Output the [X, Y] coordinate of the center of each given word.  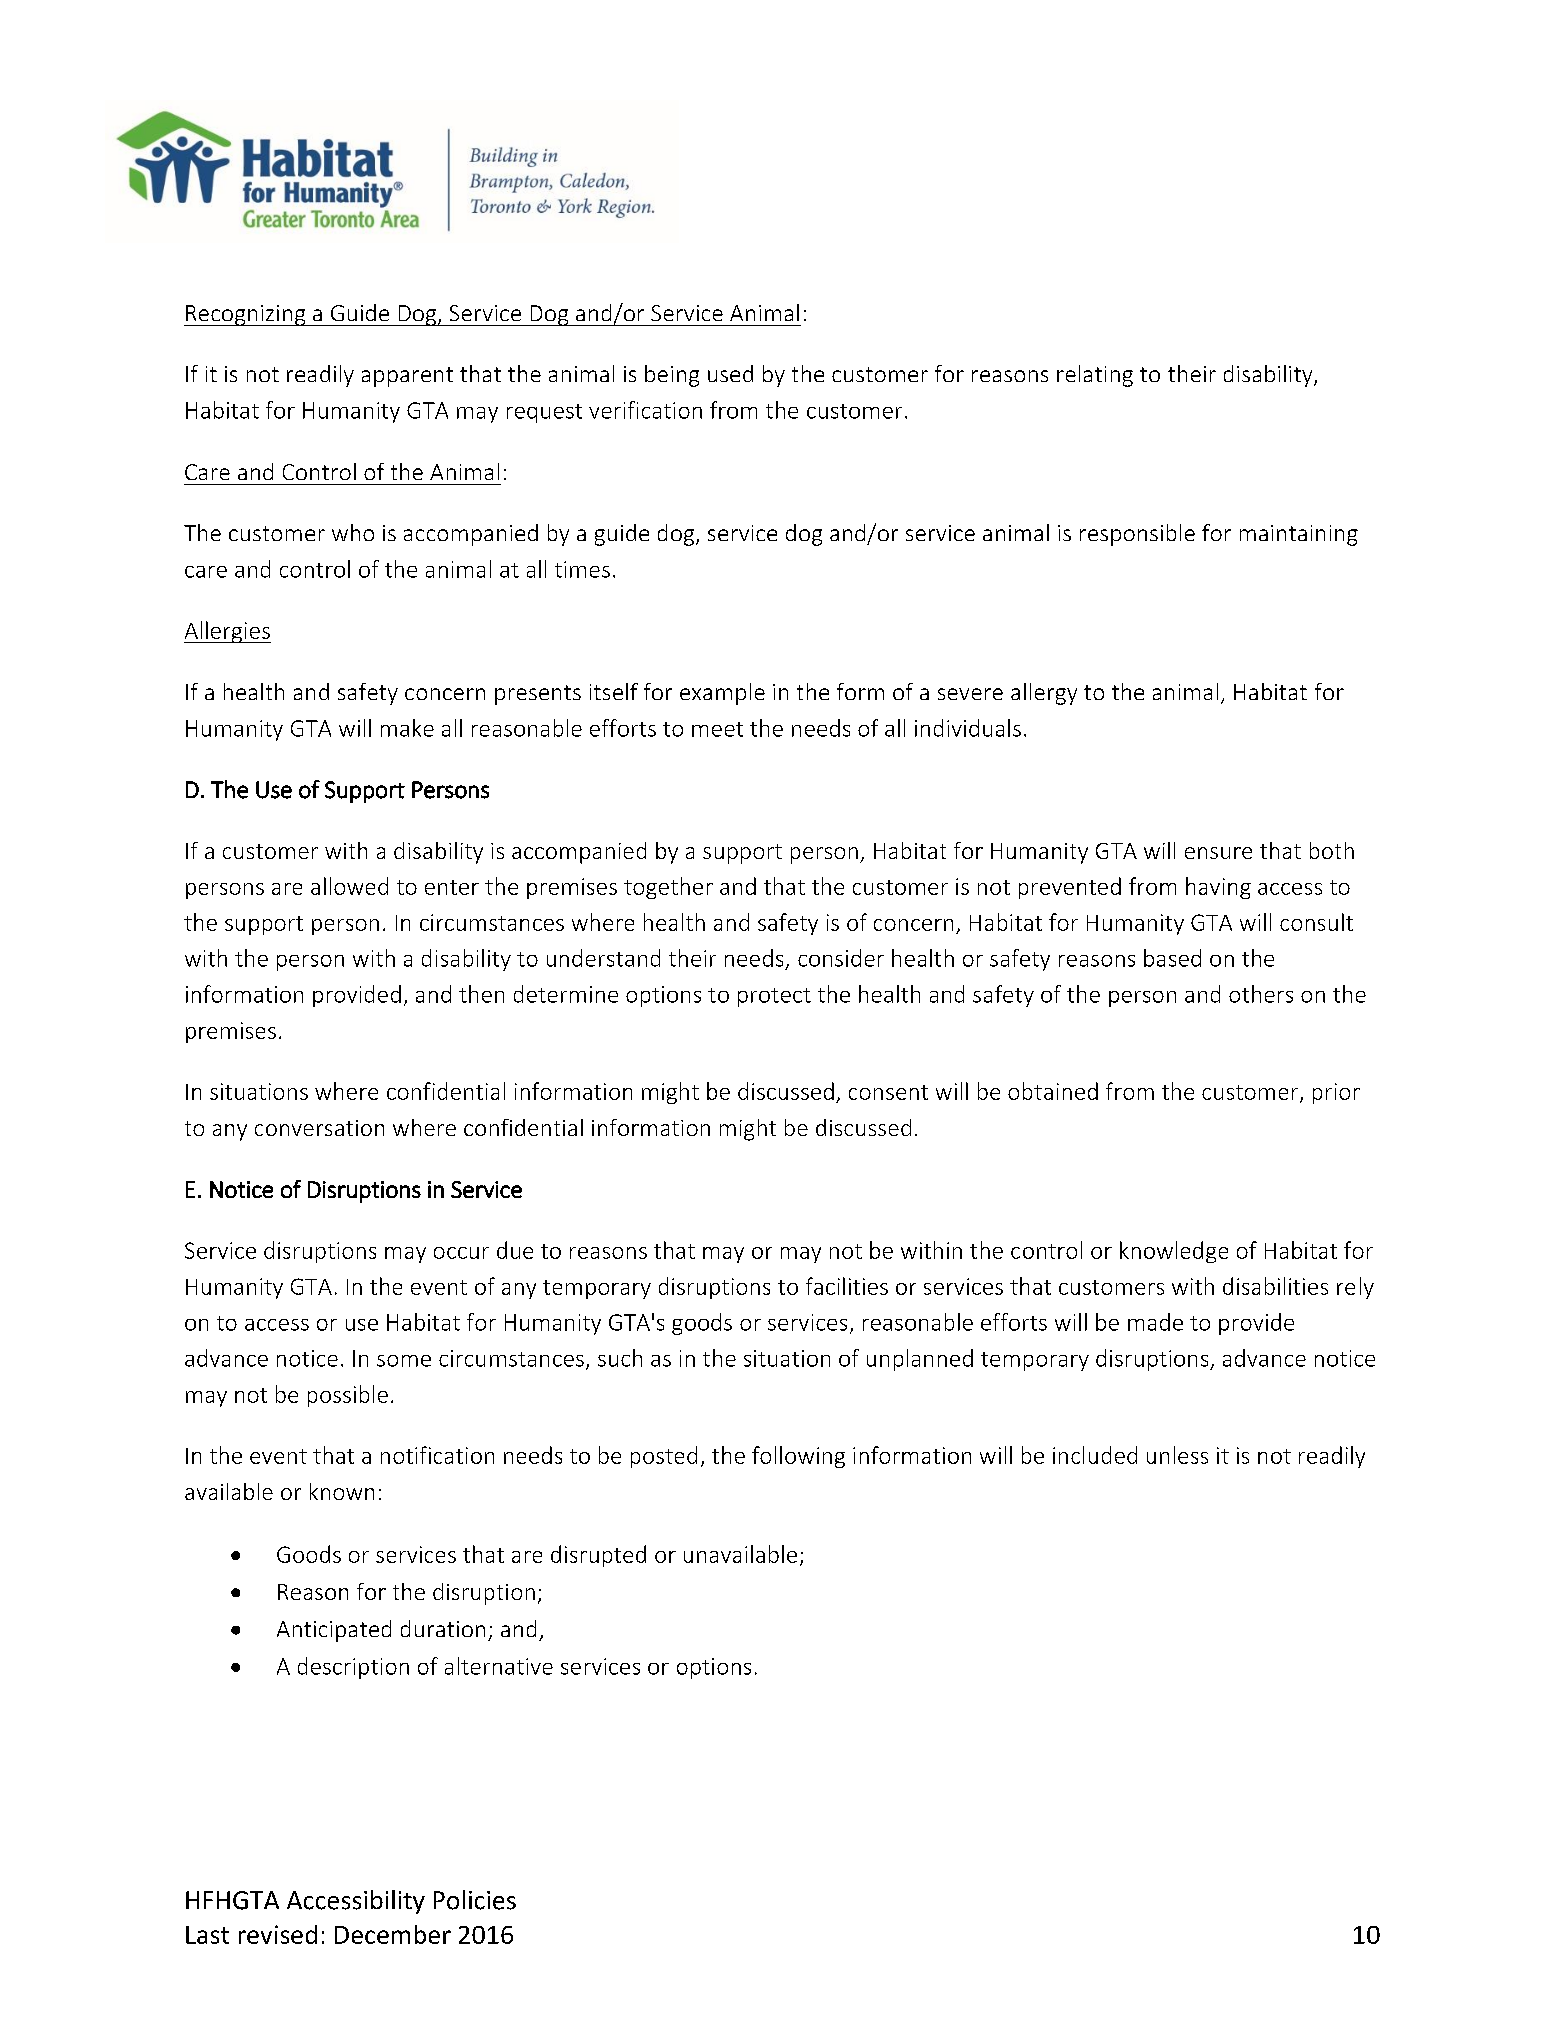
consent [888, 1092]
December [393, 1934]
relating [1095, 376]
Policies [475, 1900]
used [730, 373]
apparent [407, 377]
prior [1336, 1093]
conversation [319, 1128]
